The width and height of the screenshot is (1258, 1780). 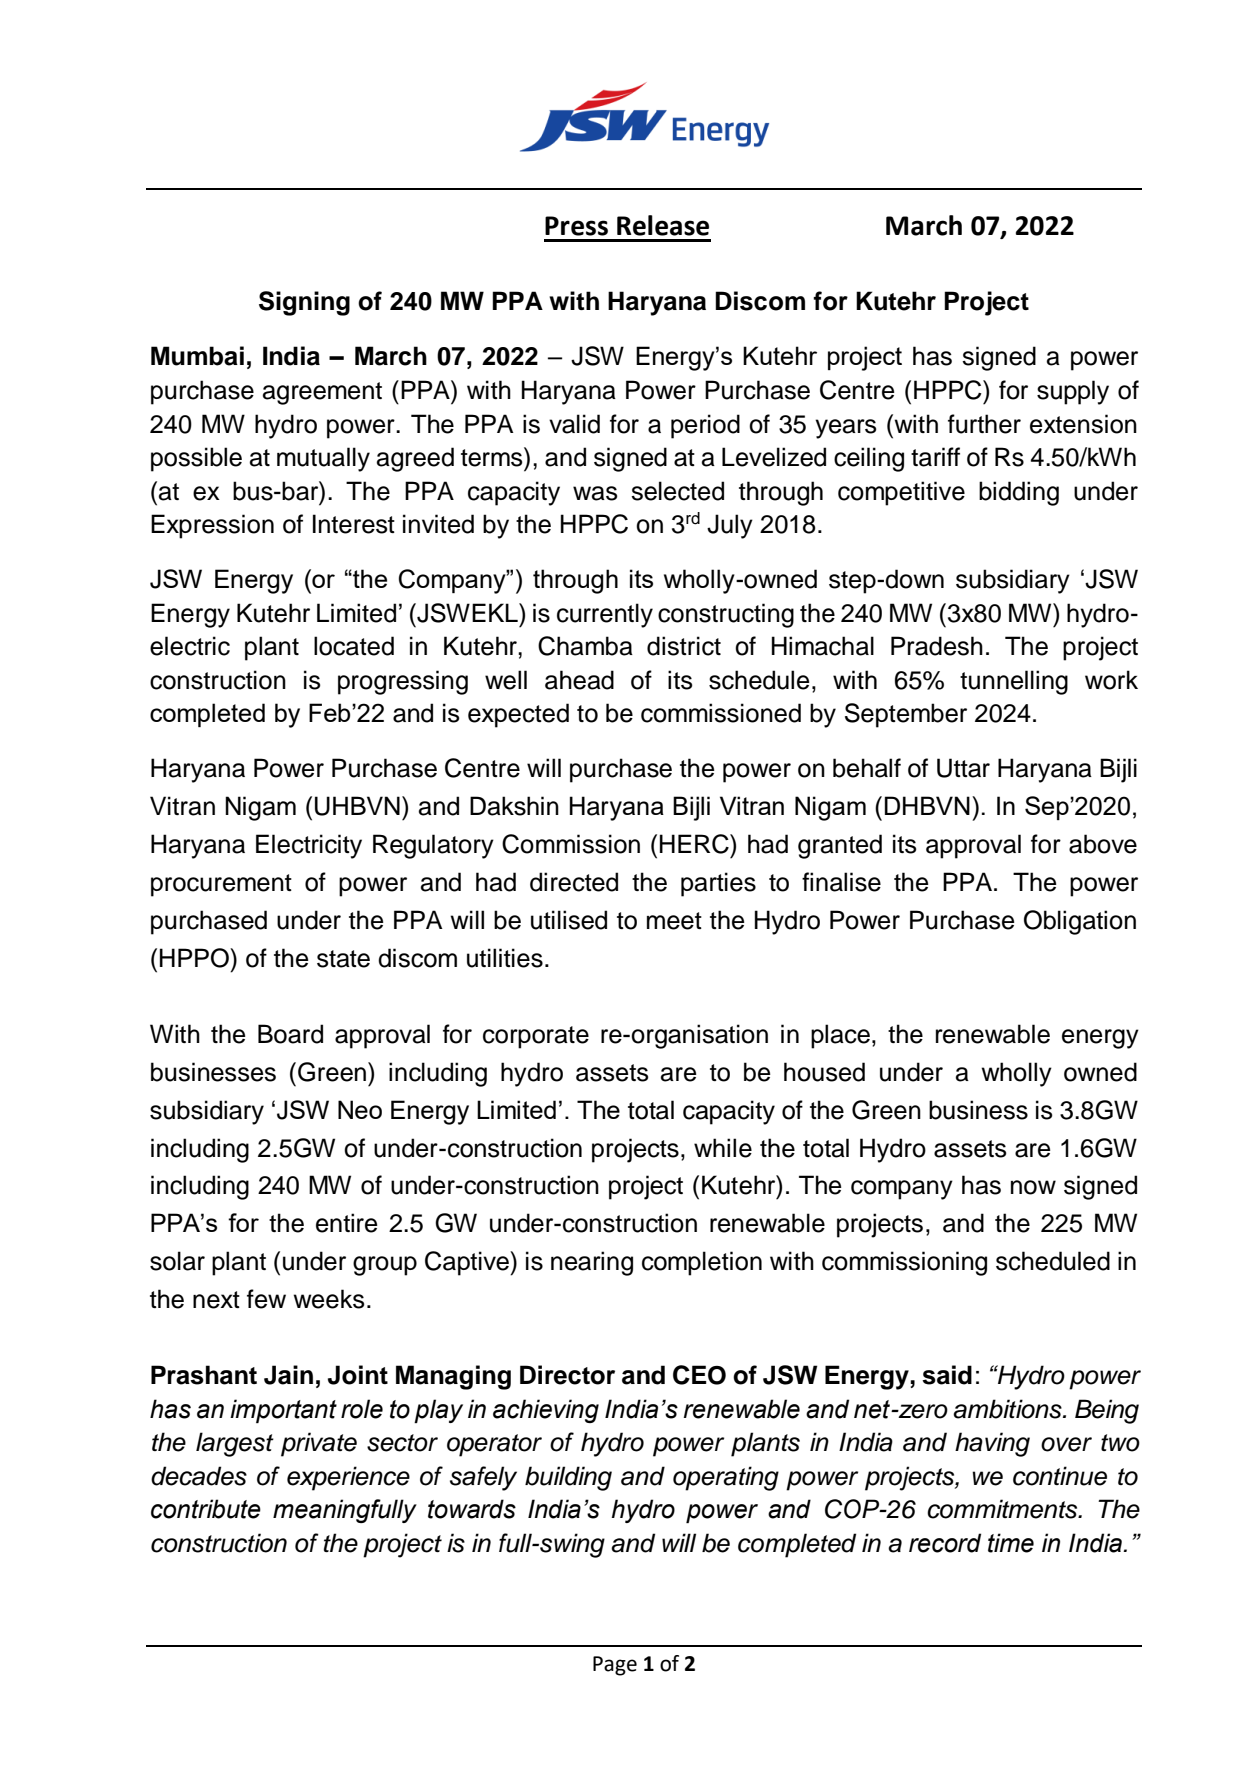 I want to click on Page, so click(x=615, y=1666).
